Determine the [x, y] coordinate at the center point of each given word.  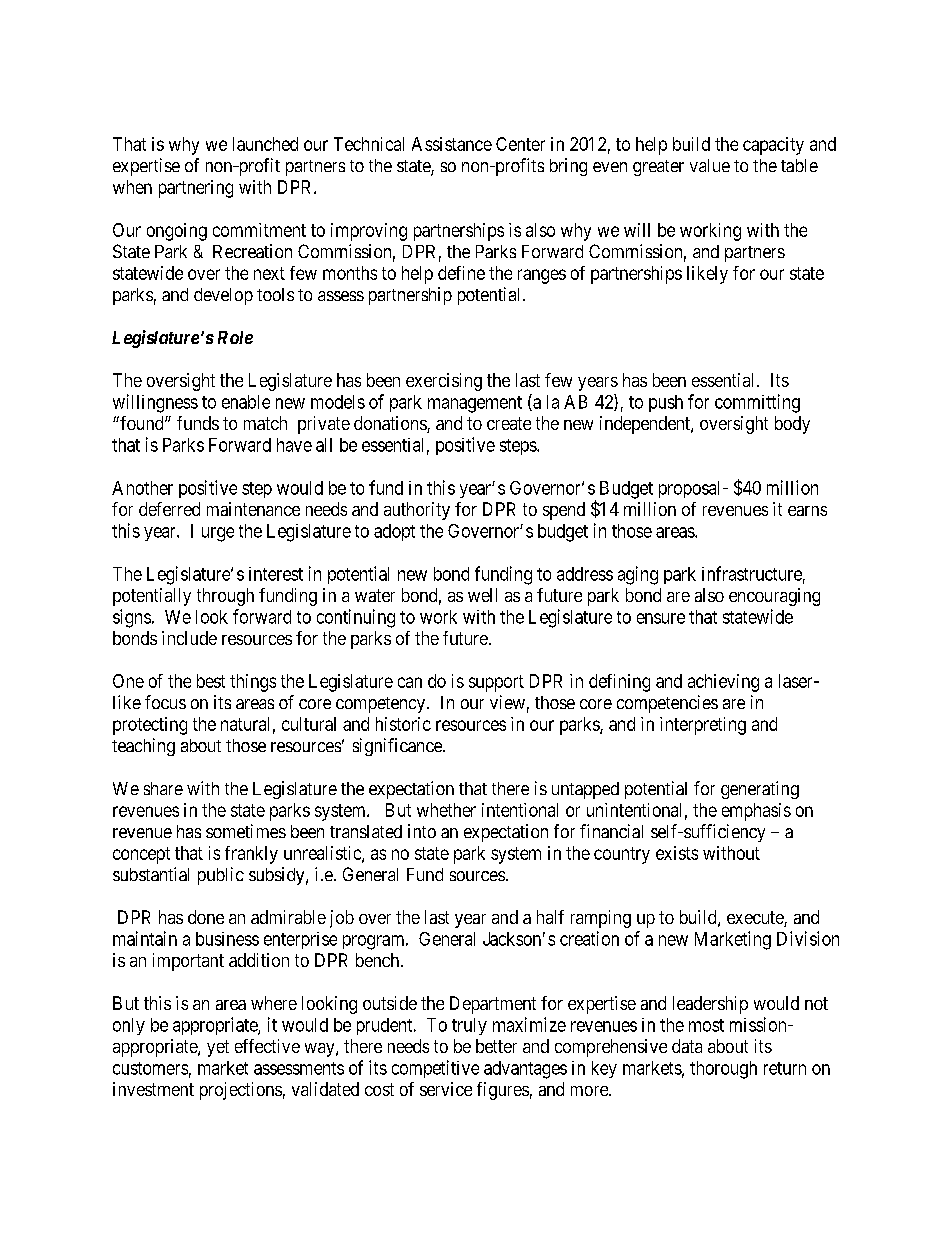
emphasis [756, 812]
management [475, 404]
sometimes [246, 831]
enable [246, 402]
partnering [196, 189]
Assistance [452, 144]
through [225, 597]
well [482, 595]
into [422, 831]
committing [757, 403]
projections [241, 1091]
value [710, 165]
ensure [661, 618]
